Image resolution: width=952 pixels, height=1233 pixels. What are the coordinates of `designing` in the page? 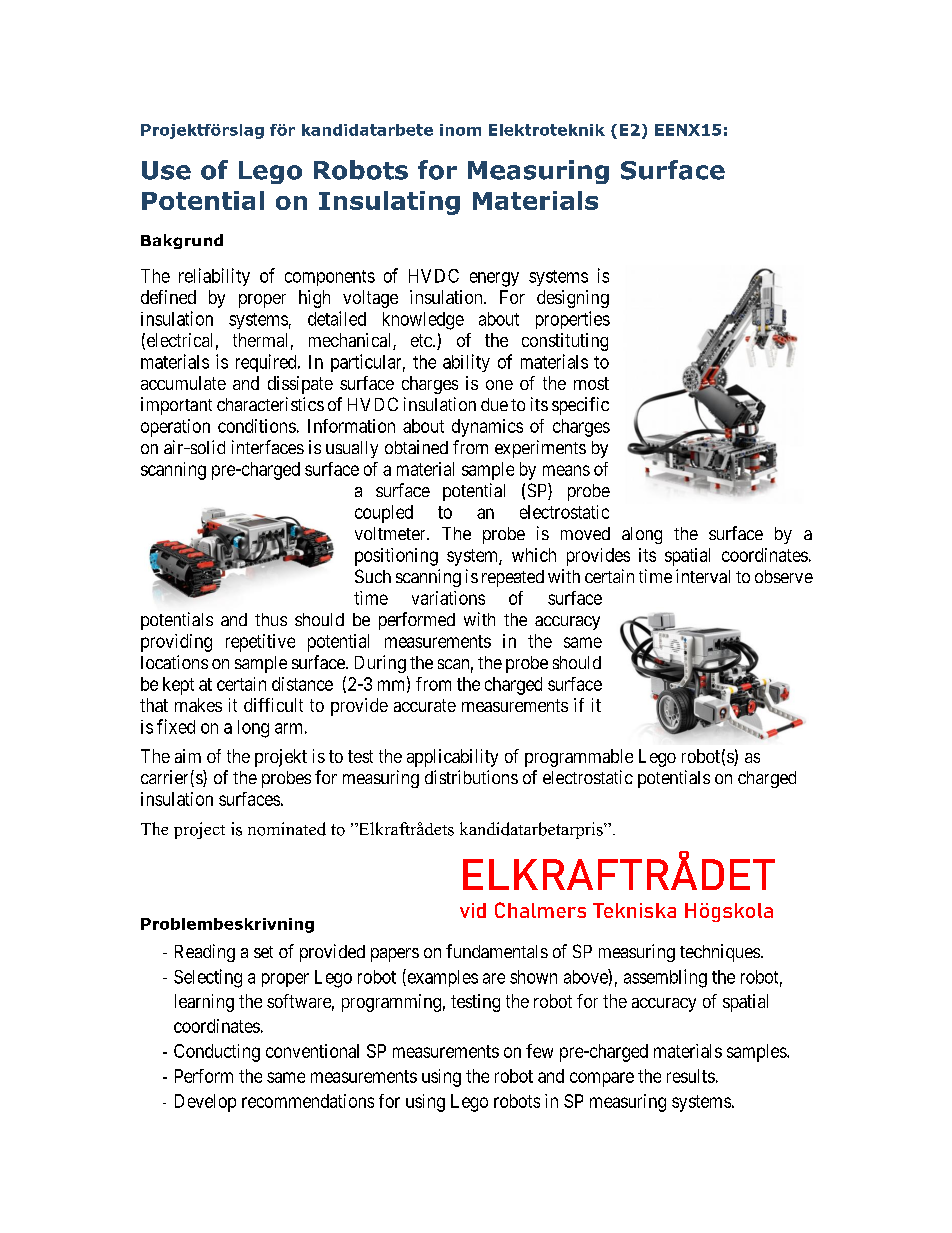 It's located at (573, 299).
